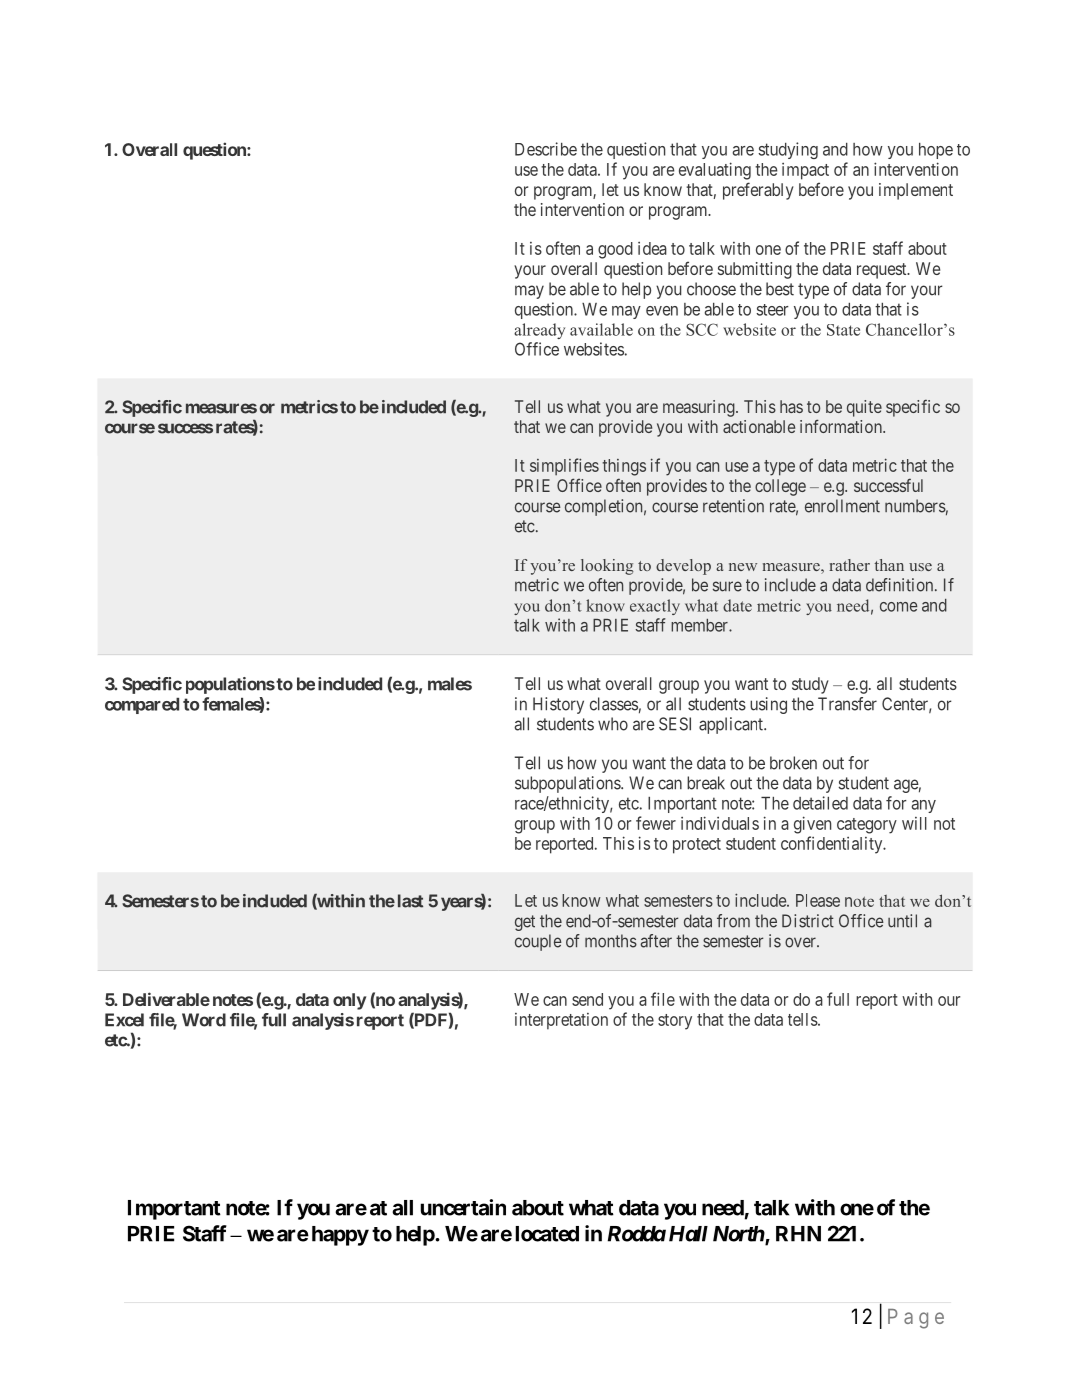 The height and width of the image is (1391, 1075). What do you see at coordinates (340, 1236) in the image?
I see `happy` at bounding box center [340, 1236].
